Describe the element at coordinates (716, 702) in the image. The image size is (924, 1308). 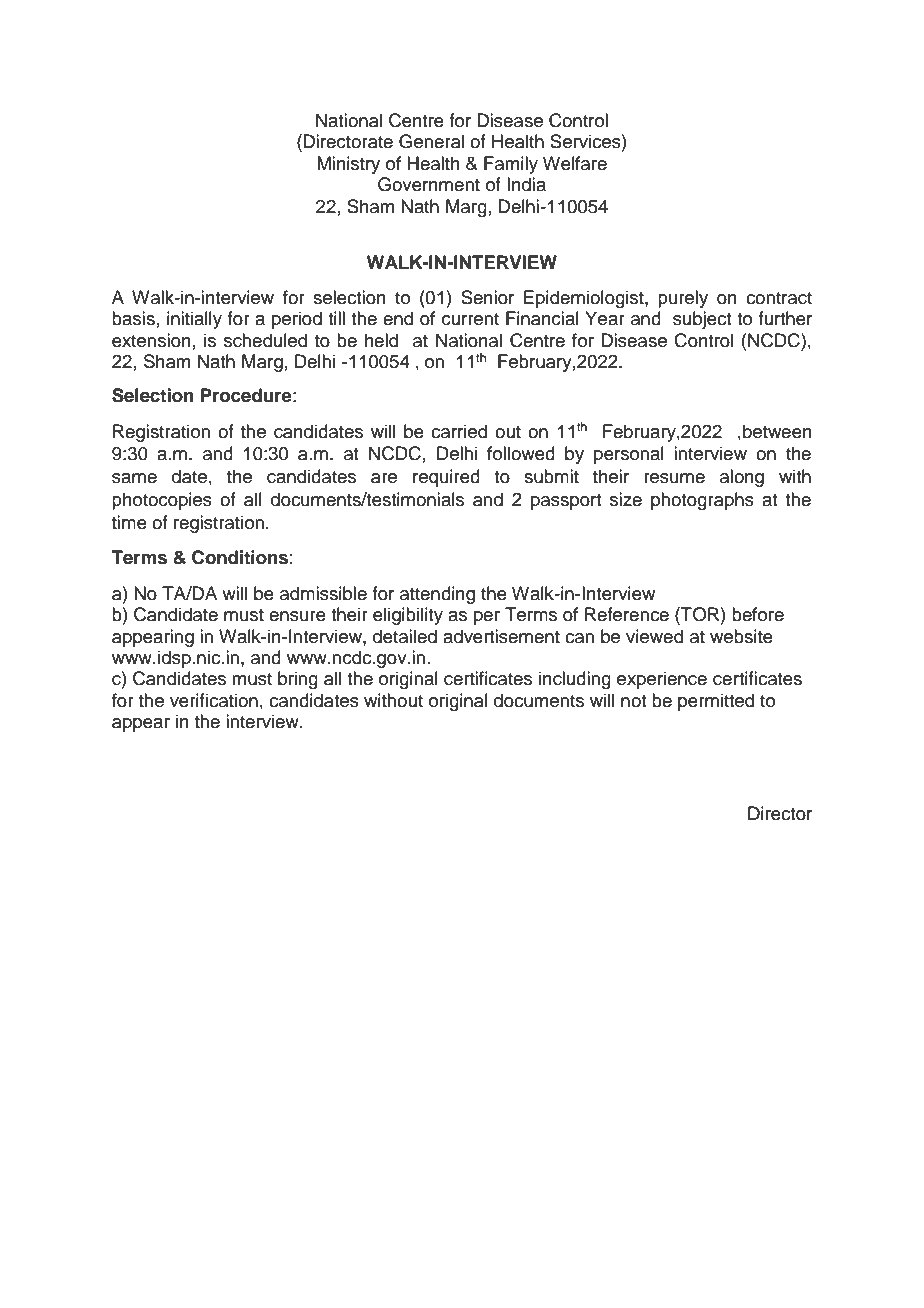
I see `permitted` at that location.
